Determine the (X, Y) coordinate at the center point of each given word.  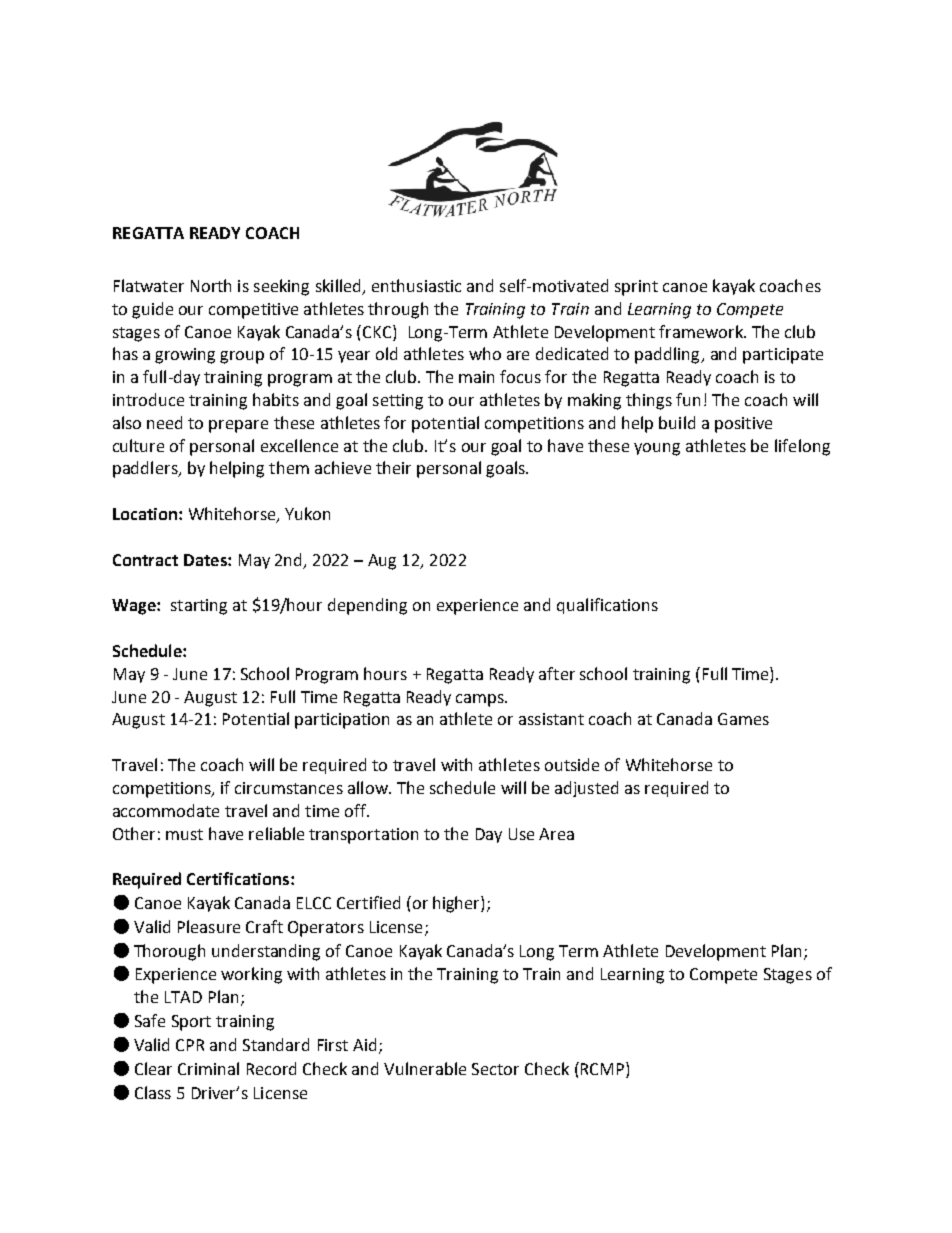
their (393, 467)
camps (481, 700)
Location (146, 514)
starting (199, 607)
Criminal (208, 1068)
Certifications (239, 878)
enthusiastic (416, 285)
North (211, 285)
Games (743, 719)
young (657, 449)
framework (702, 331)
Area (556, 834)
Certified (368, 902)
